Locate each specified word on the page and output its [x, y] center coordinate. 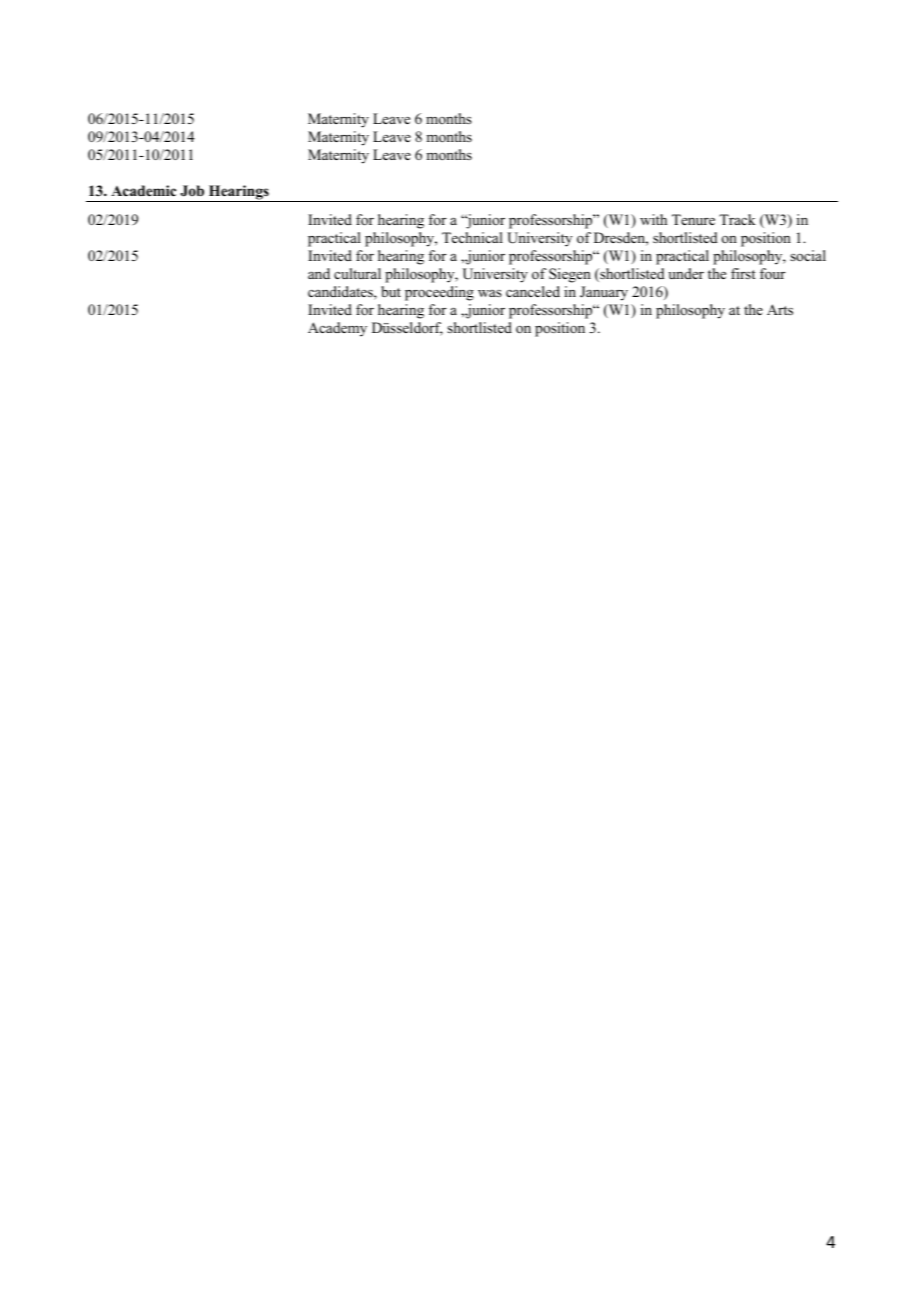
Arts [780, 309]
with [653, 219]
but [391, 291]
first [743, 273]
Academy [337, 329]
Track [737, 219]
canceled [533, 291]
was [490, 293]
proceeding [439, 293]
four [773, 273]
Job [192, 191]
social [808, 255]
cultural [357, 273]
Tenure [693, 219]
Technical [472, 237]
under [686, 273]
